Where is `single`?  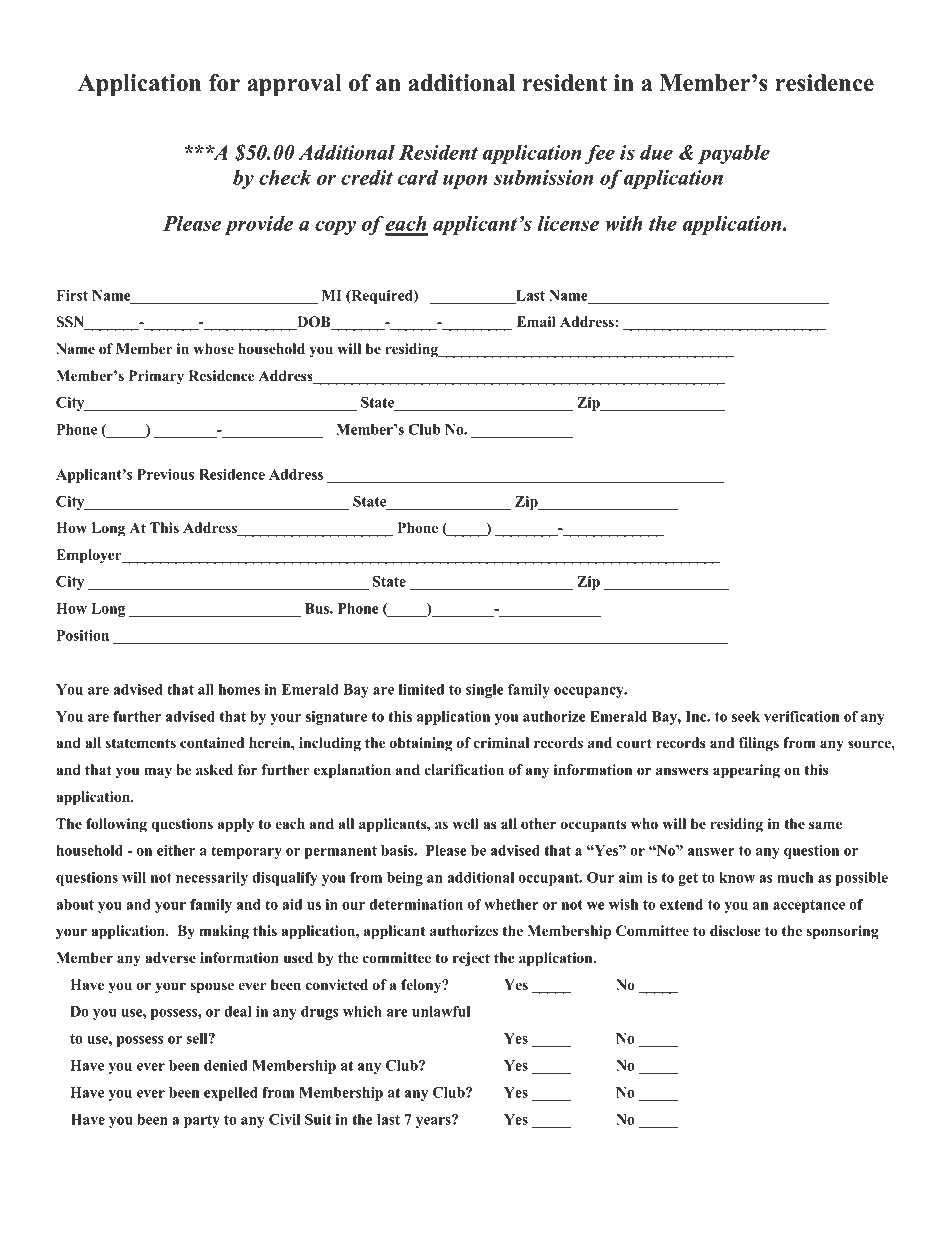 single is located at coordinates (485, 691).
